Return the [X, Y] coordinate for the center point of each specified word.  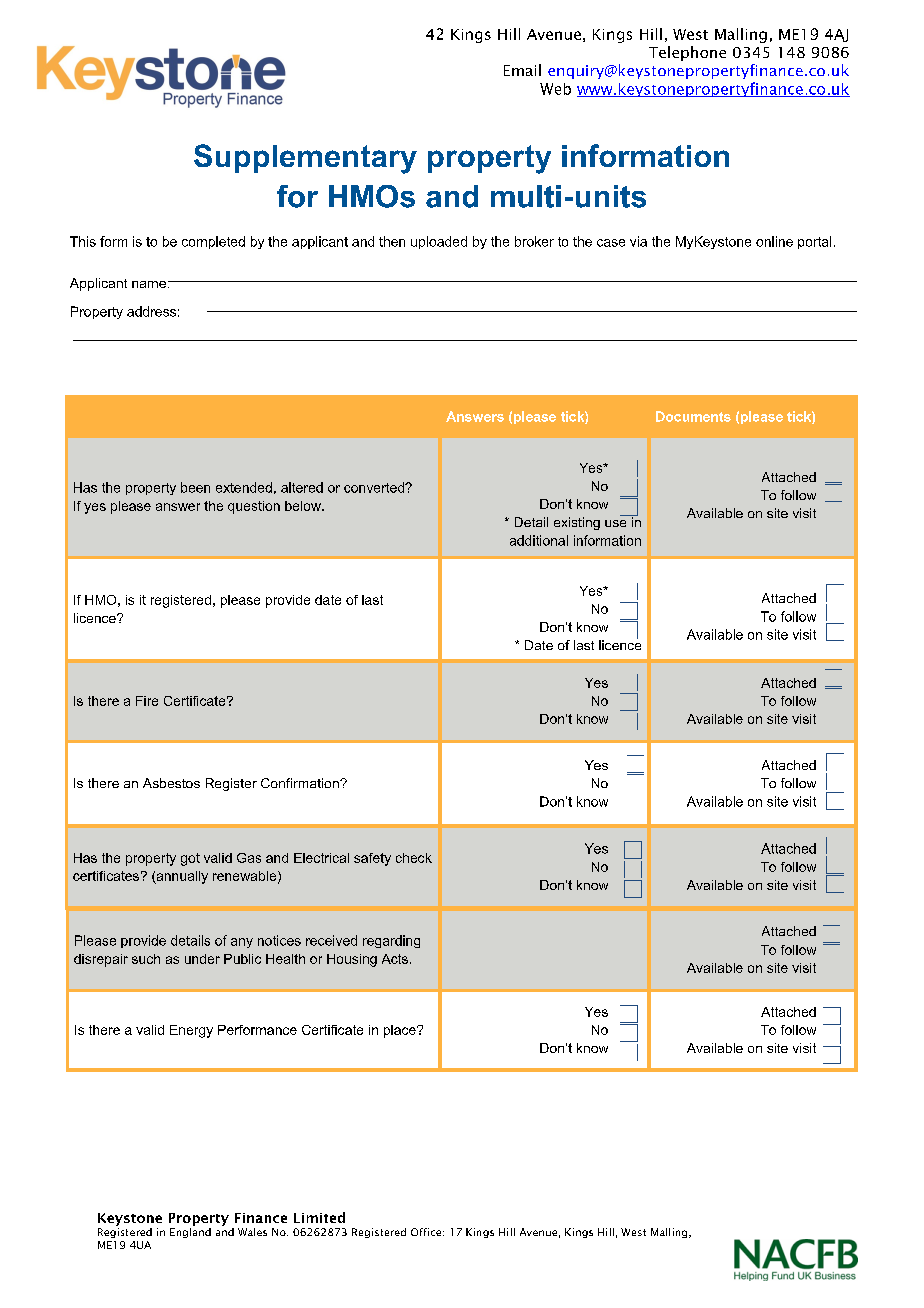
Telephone [687, 53]
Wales [252, 1232]
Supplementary [305, 159]
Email [522, 70]
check [414, 858]
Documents [693, 416]
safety [372, 859]
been [195, 487]
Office [427, 1232]
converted [375, 487]
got [190, 859]
